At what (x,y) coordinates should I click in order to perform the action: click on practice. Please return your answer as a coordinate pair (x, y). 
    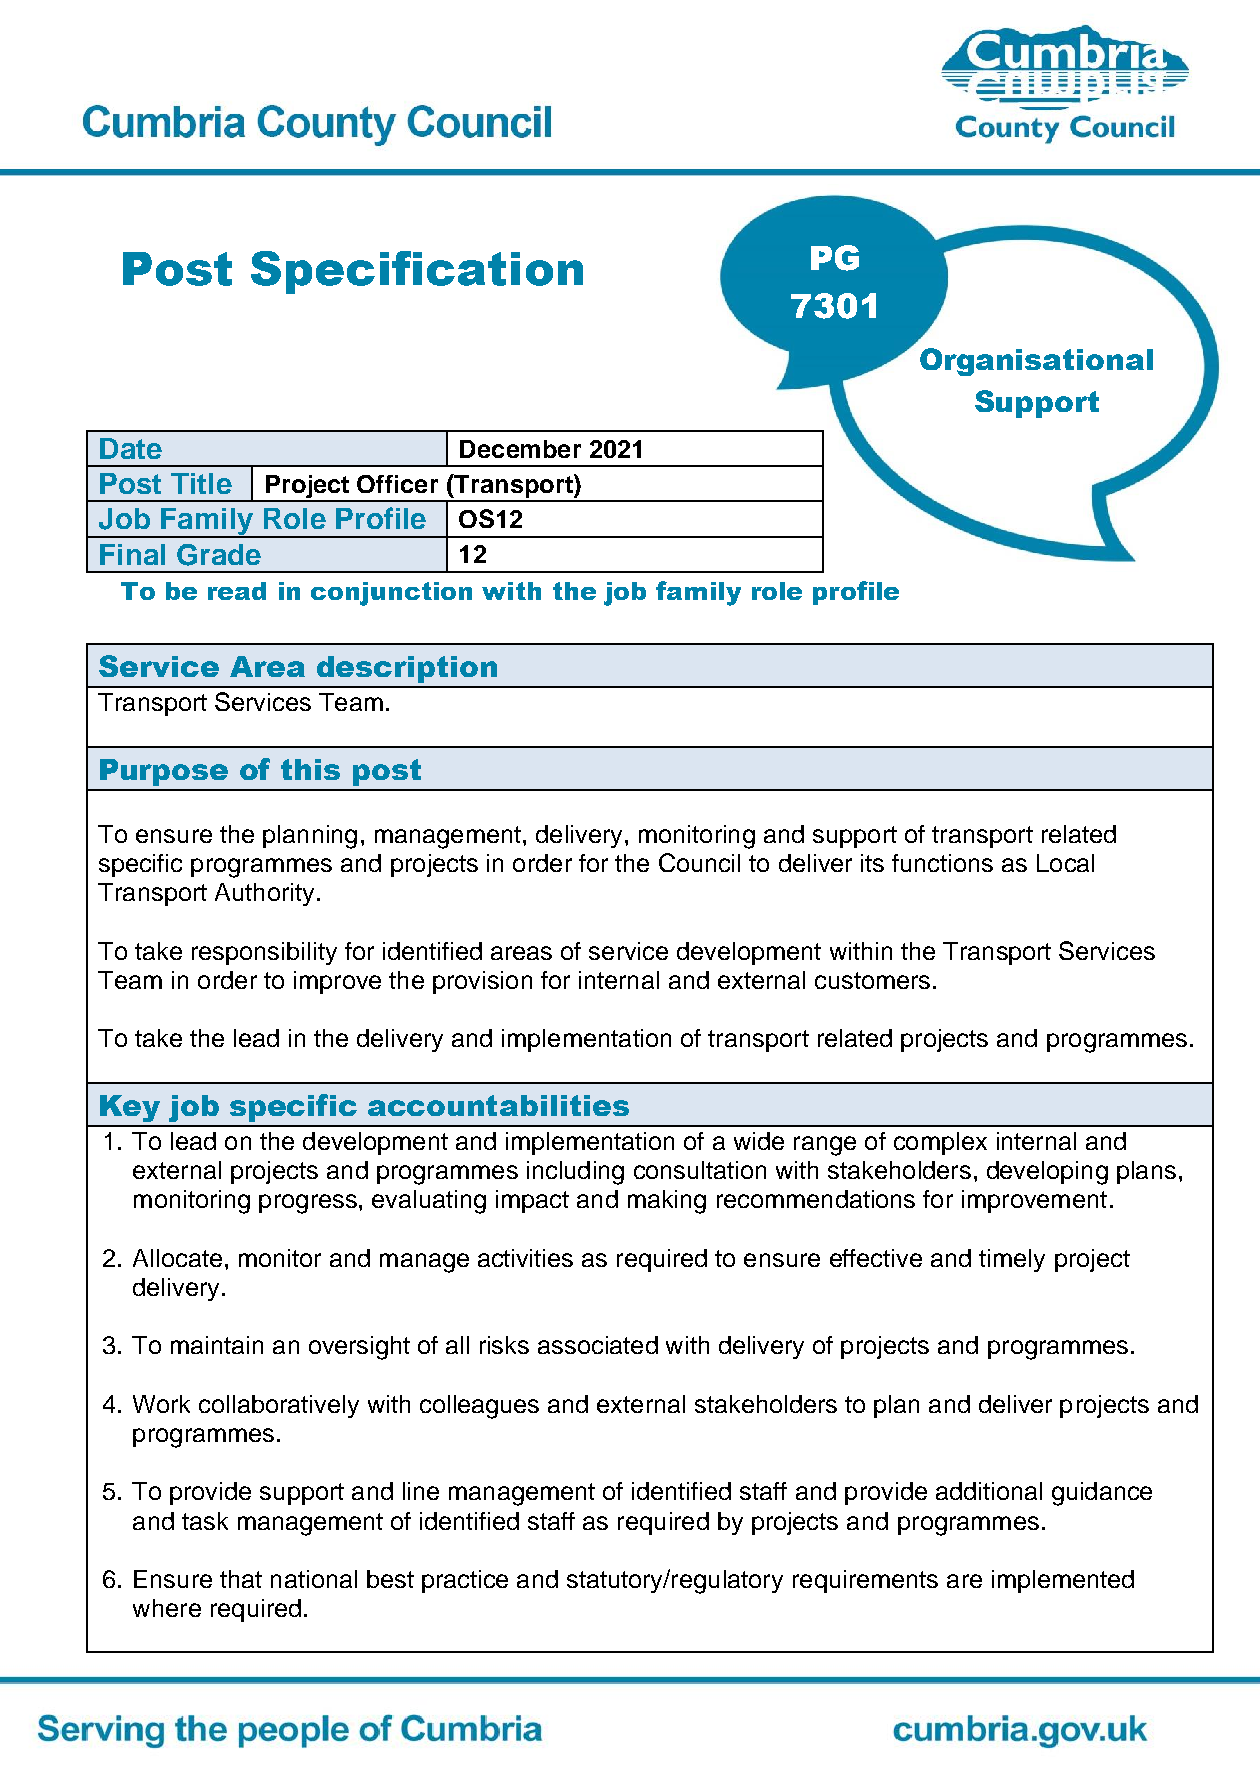
    Looking at the image, I should click on (465, 1581).
